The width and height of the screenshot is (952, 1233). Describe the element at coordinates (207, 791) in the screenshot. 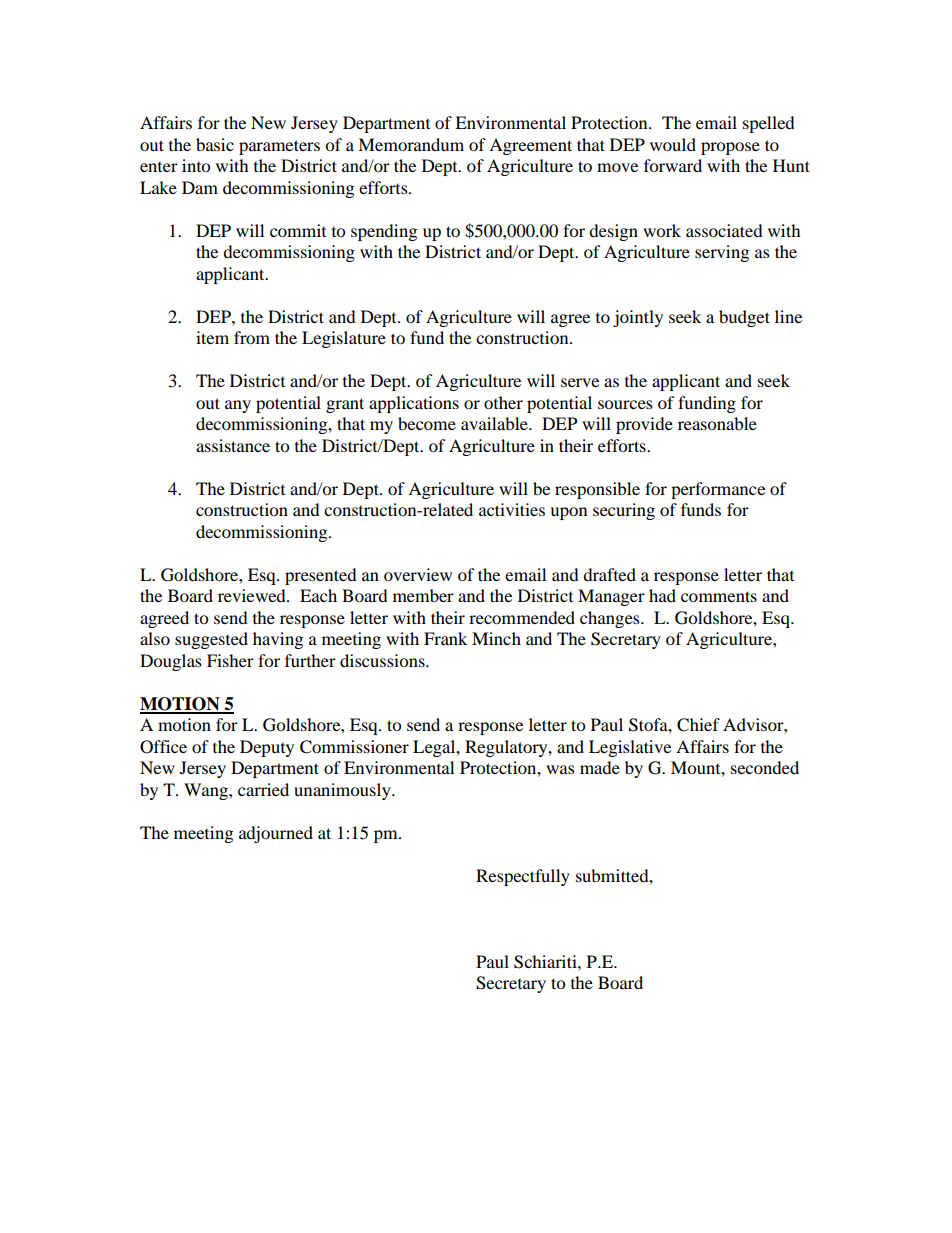

I see `Wang` at that location.
